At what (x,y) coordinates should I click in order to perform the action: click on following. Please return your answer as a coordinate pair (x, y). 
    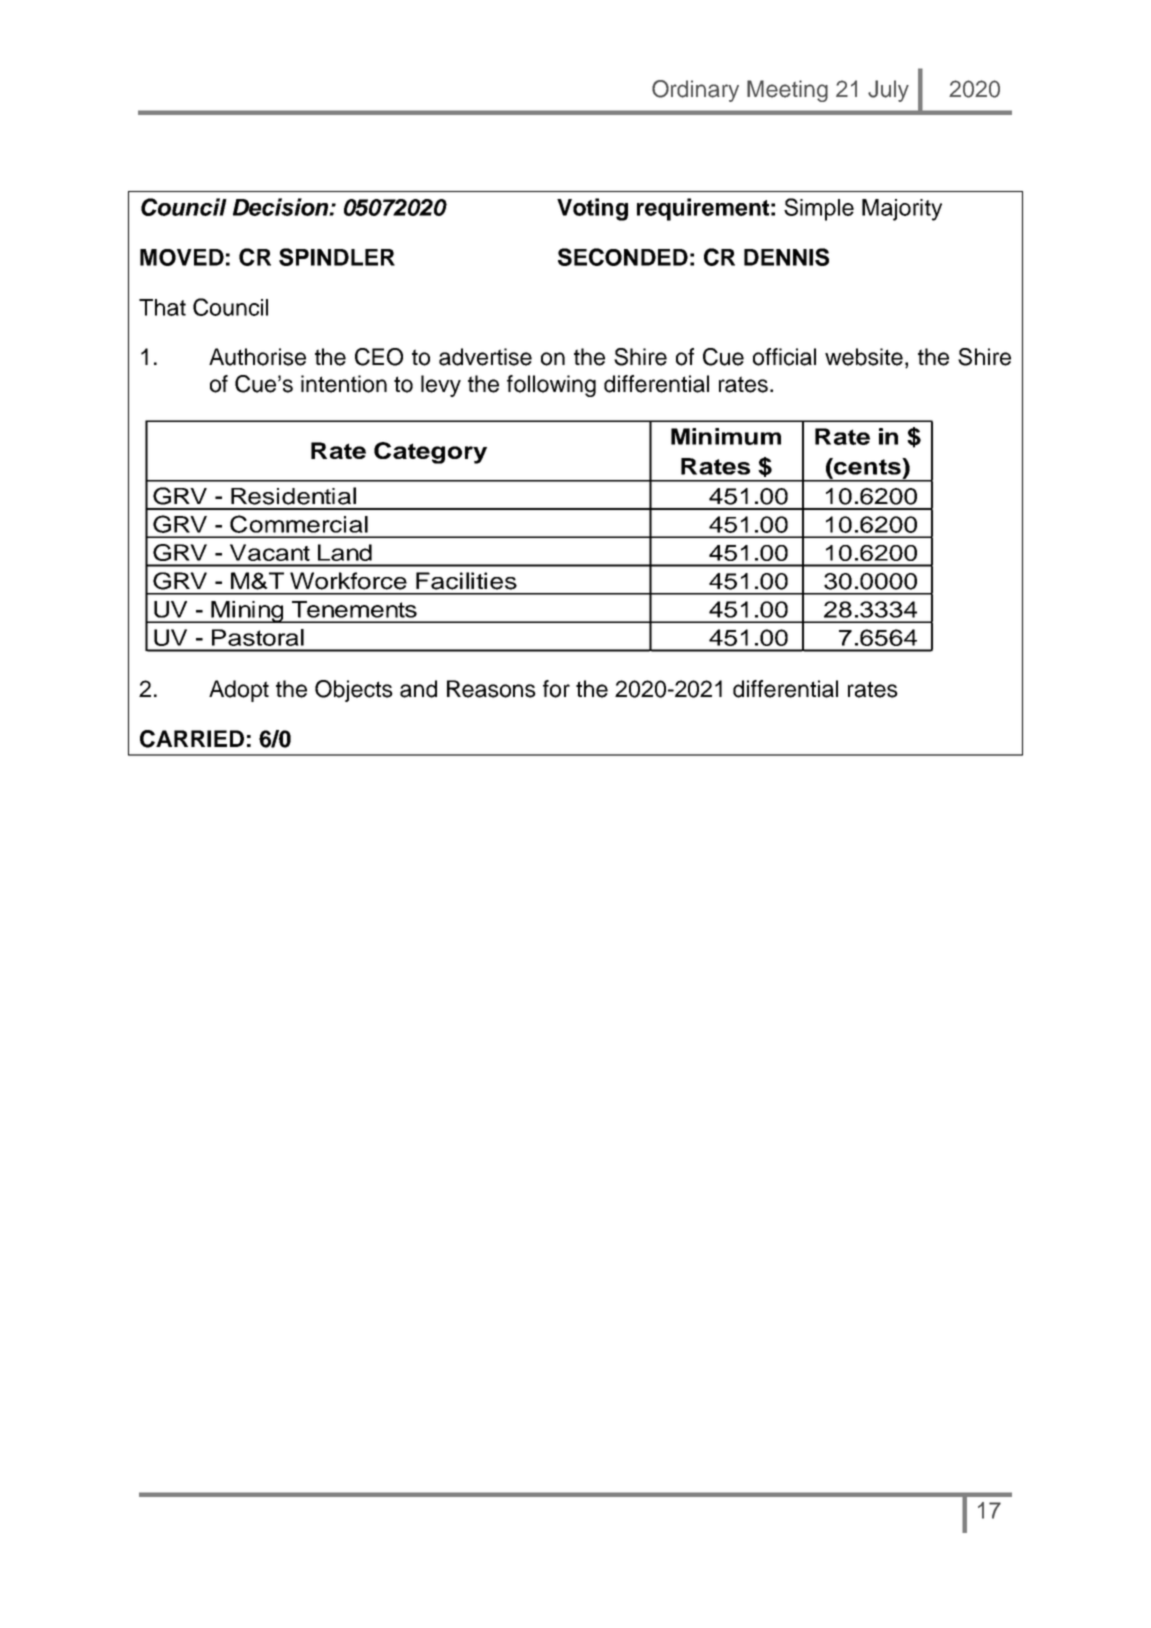
    Looking at the image, I should click on (551, 386).
